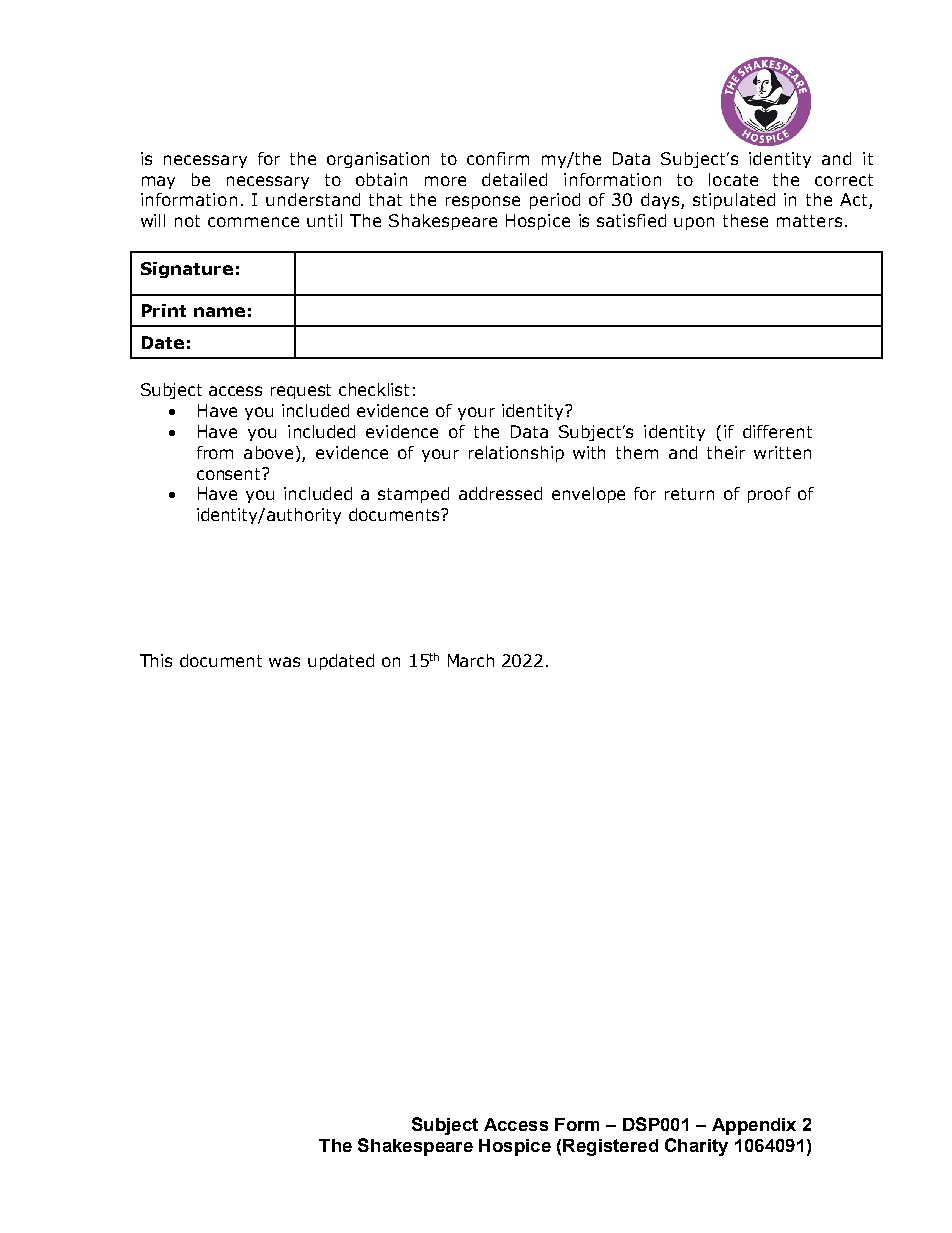  Describe the element at coordinates (754, 1126) in the document. I see `Appendix` at that location.
